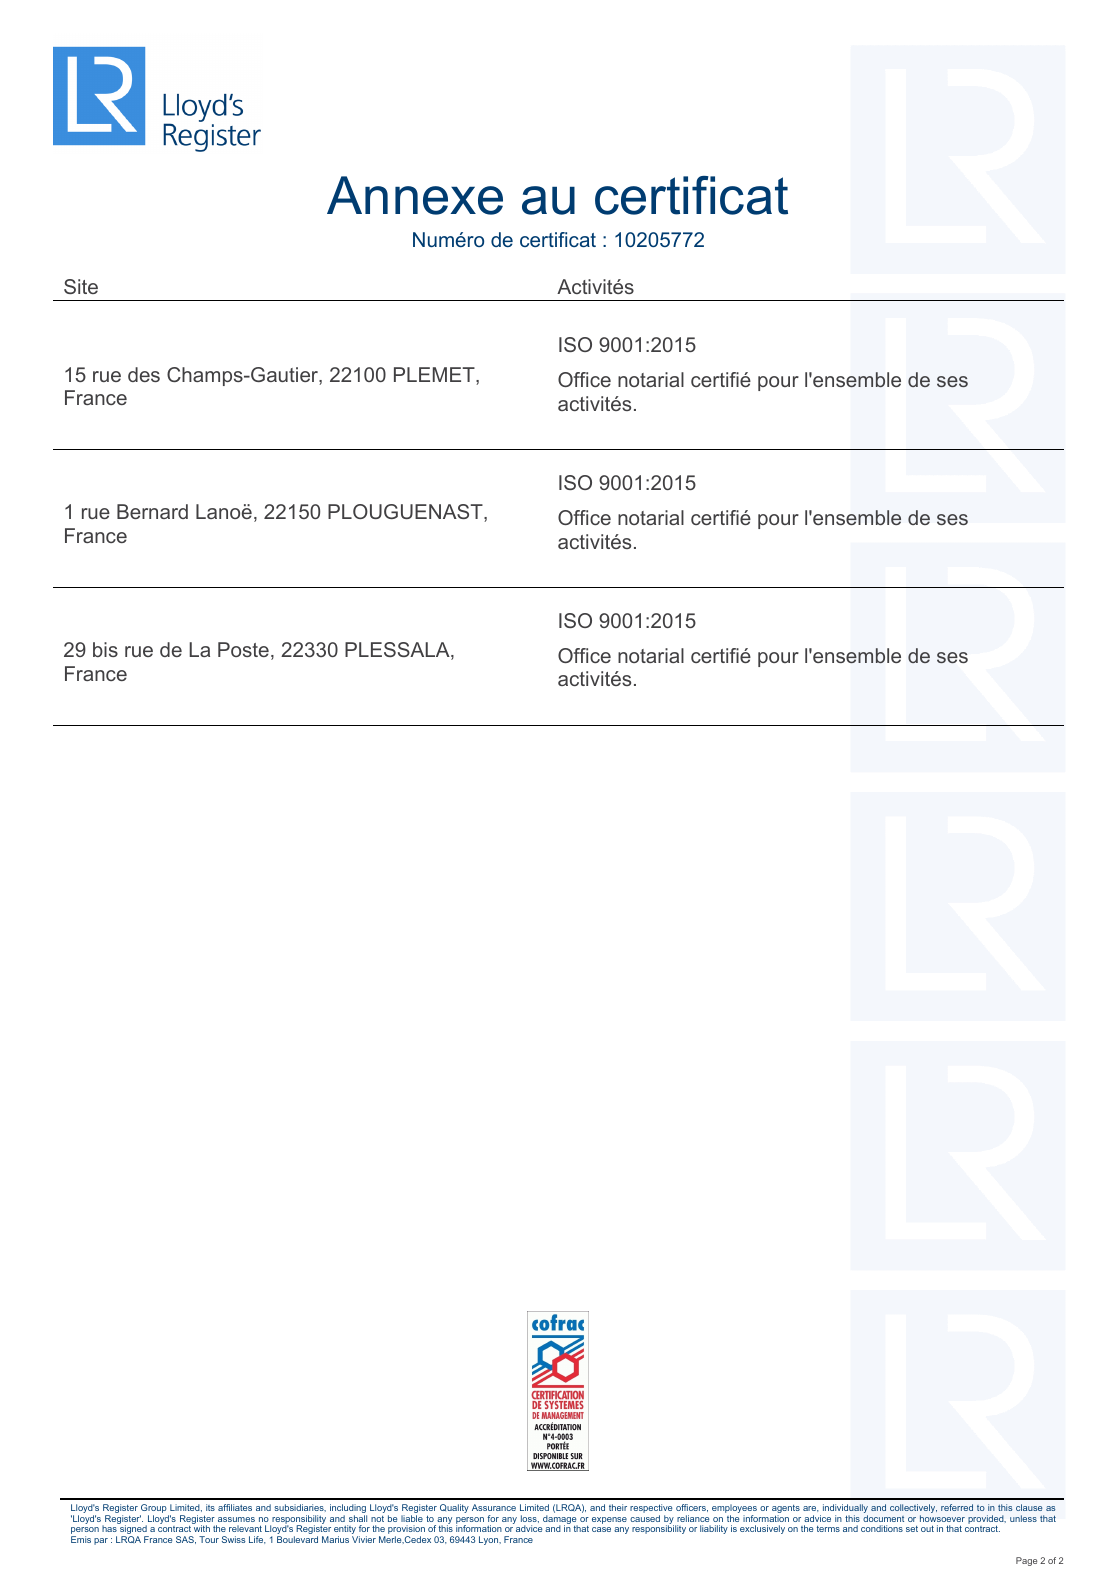 The width and height of the image is (1117, 1579). What do you see at coordinates (957, 1507) in the image?
I see `referred` at bounding box center [957, 1507].
